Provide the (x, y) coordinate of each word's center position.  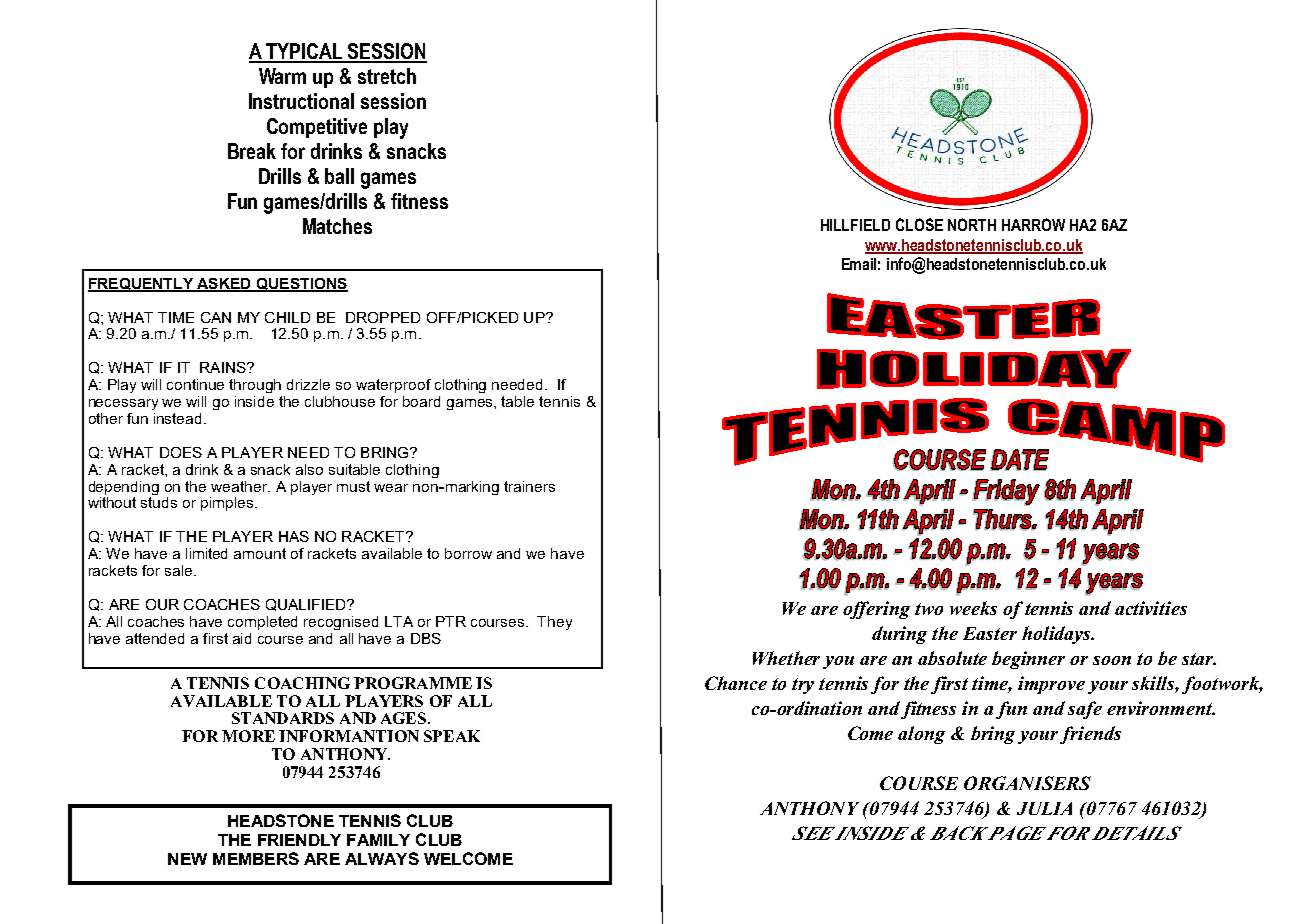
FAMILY (378, 840)
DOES (181, 452)
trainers (529, 486)
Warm (282, 76)
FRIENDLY (299, 840)
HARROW (1033, 224)
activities (1151, 608)
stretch (387, 76)
